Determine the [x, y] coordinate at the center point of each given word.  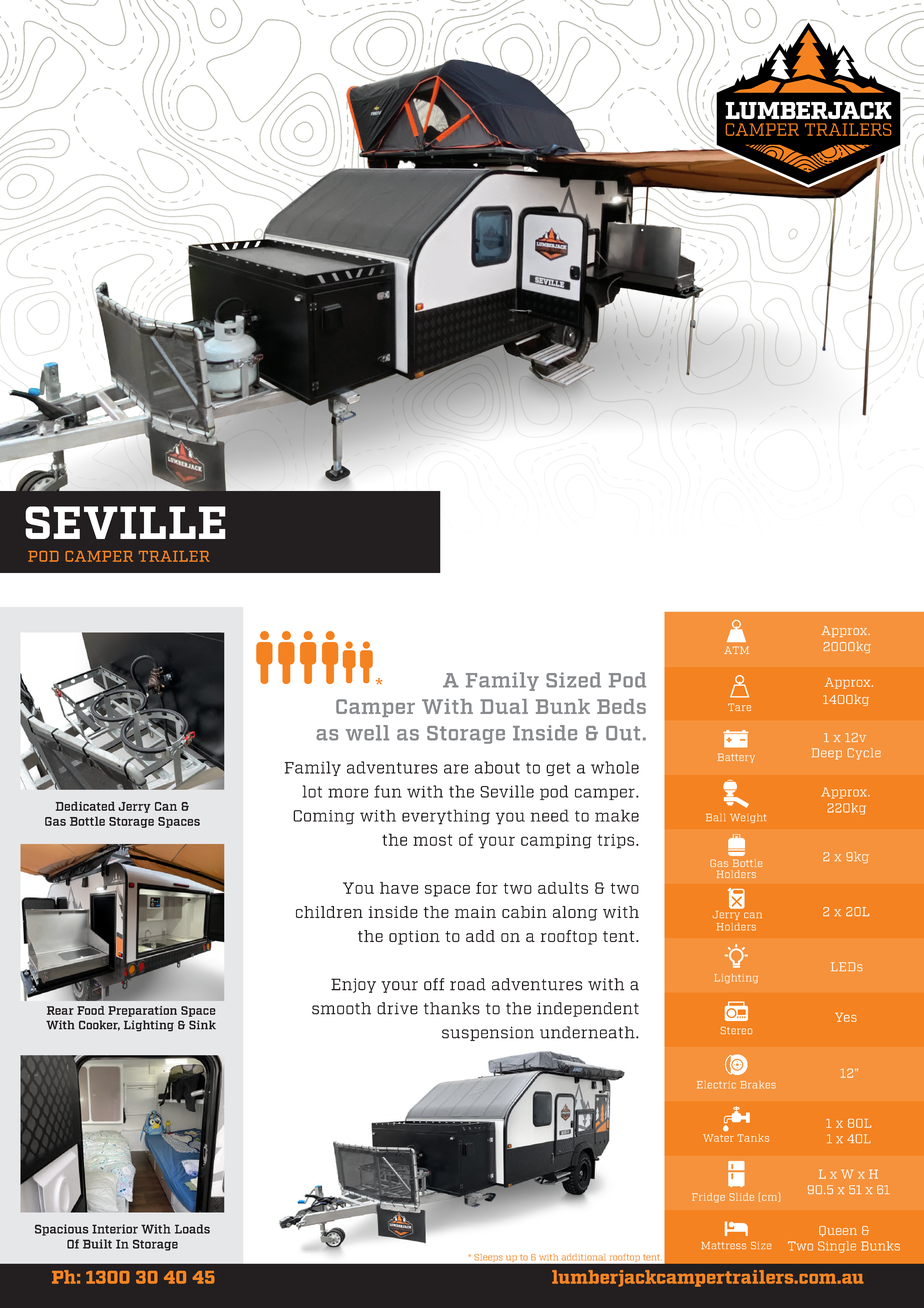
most [432, 840]
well [367, 733]
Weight [748, 818]
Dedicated [85, 806]
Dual [504, 706]
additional [584, 1257]
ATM [736, 650]
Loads [192, 1229]
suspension [488, 1033]
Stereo [736, 1030]
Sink [202, 1025]
